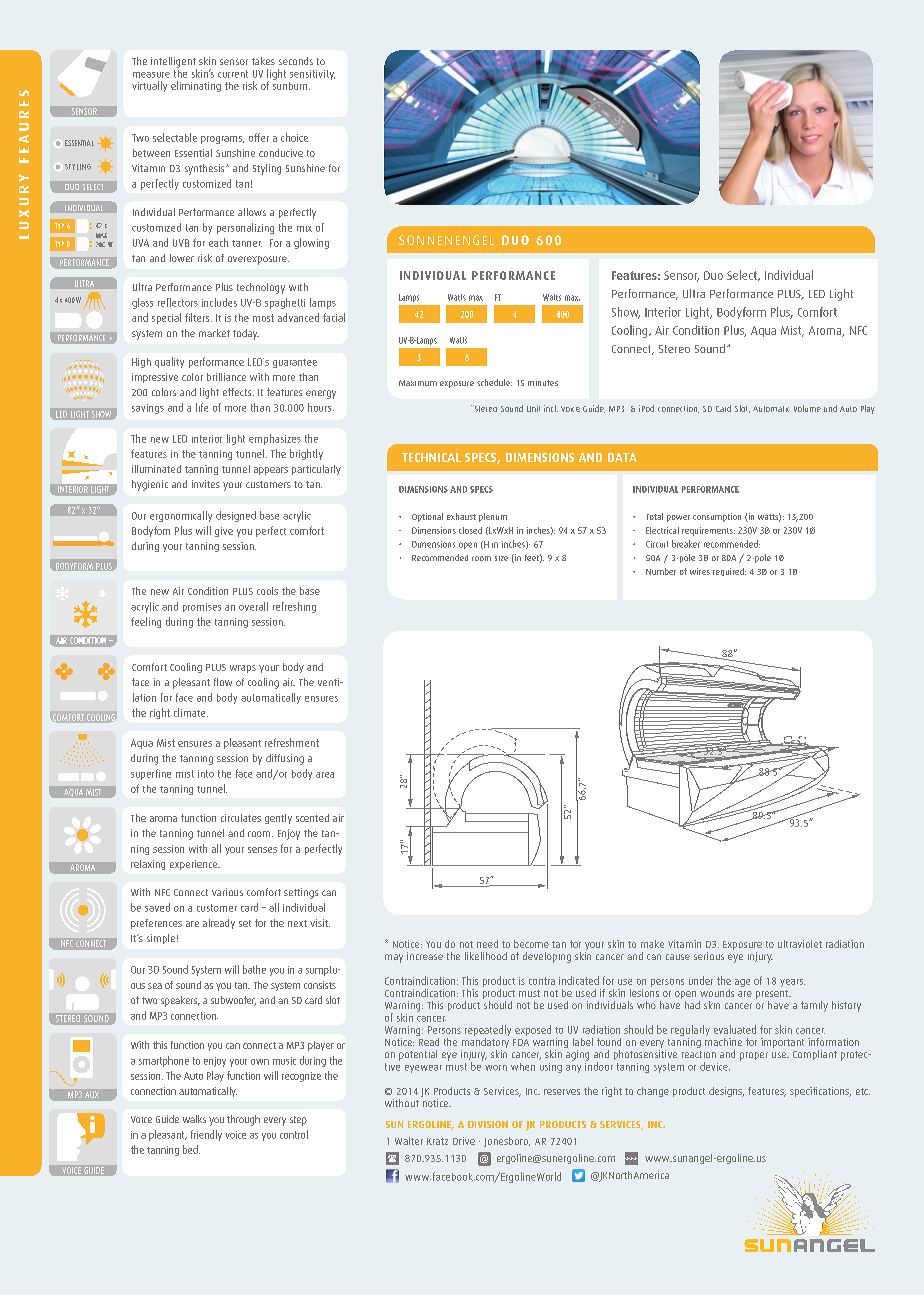 The image size is (924, 1302). Describe the element at coordinates (729, 572) in the page. I see `required` at that location.
